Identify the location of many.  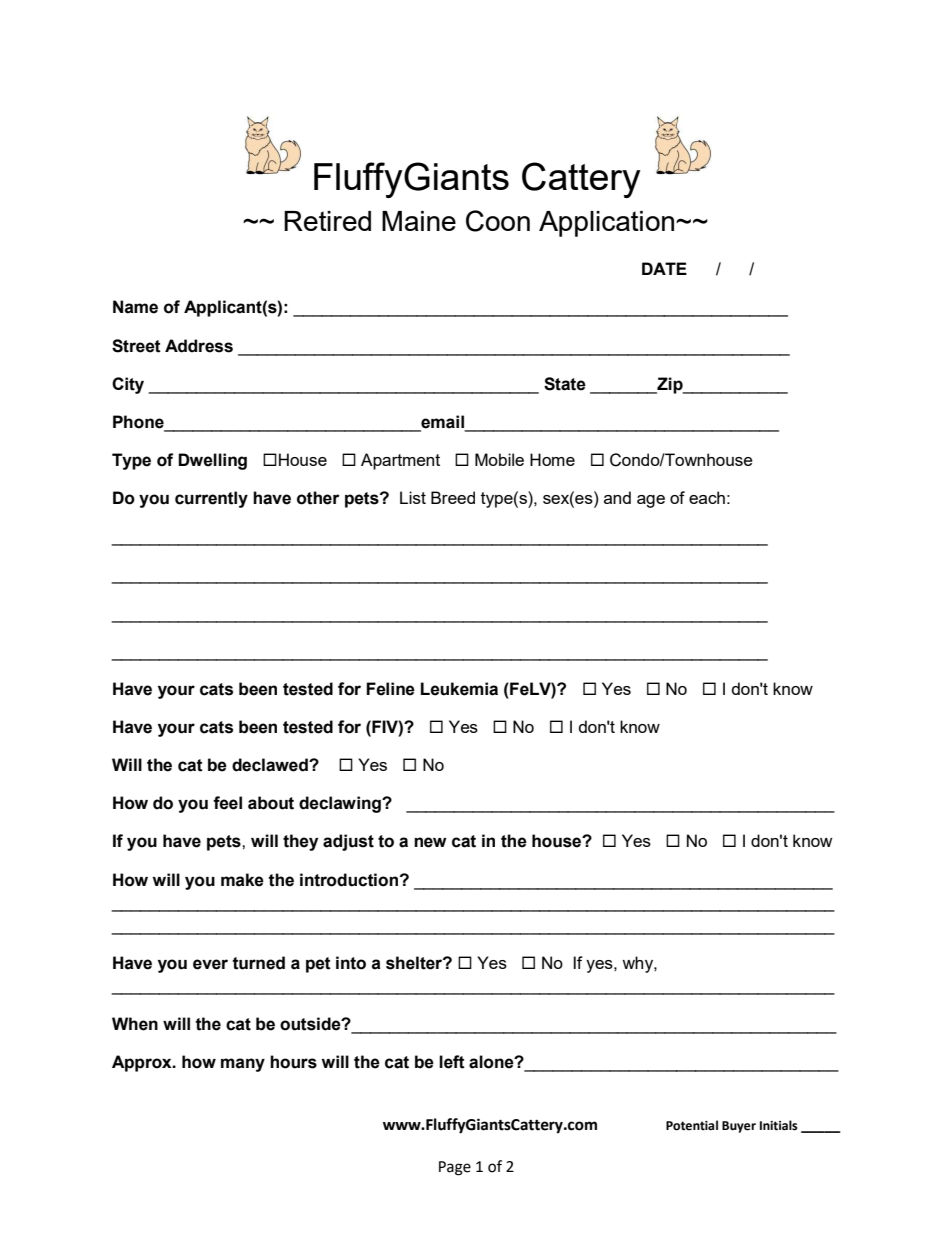
(243, 1065).
